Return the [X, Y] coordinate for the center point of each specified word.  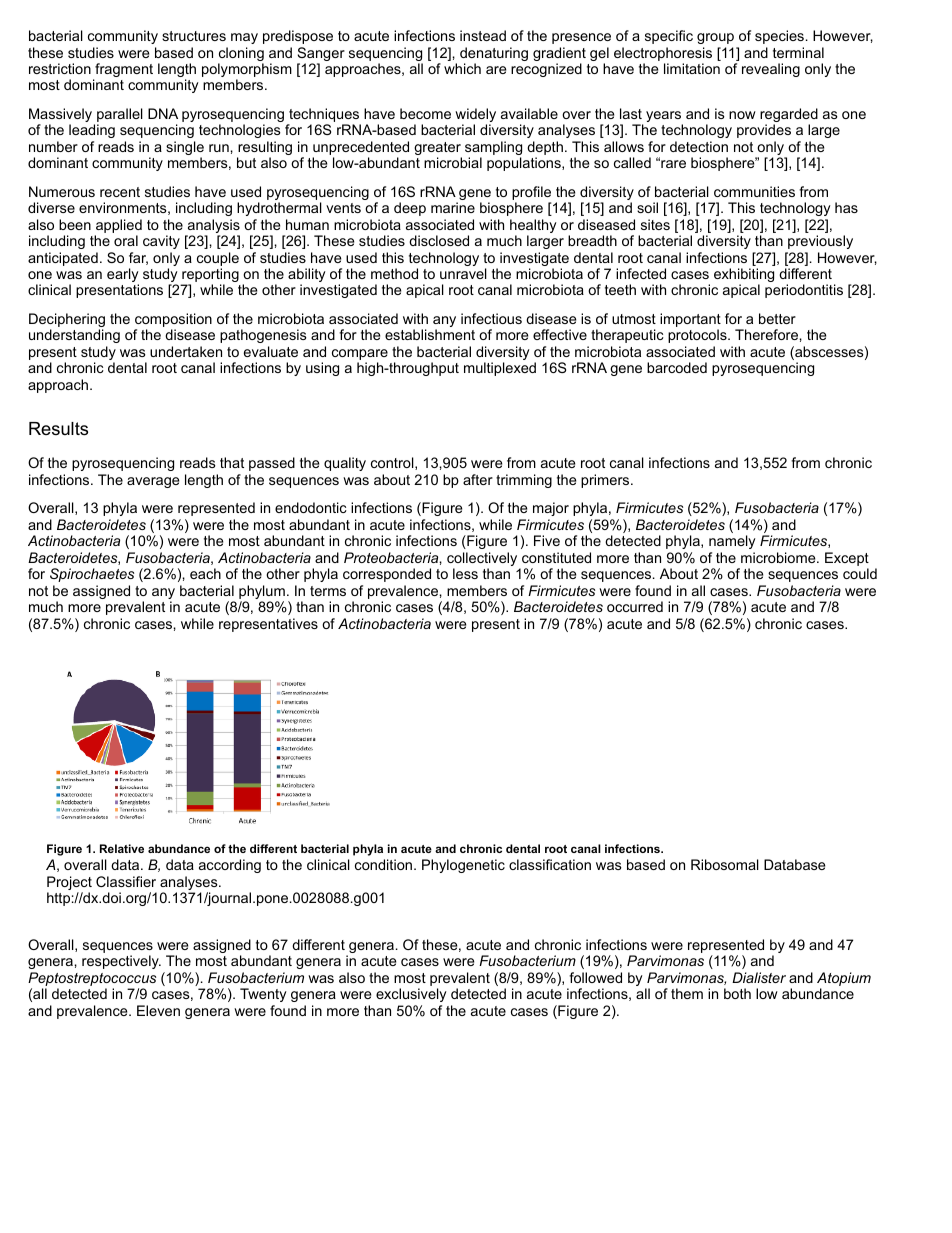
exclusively [411, 995]
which [462, 68]
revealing [771, 70]
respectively [121, 962]
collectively [483, 560]
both [737, 993]
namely [732, 542]
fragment [123, 71]
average [153, 482]
